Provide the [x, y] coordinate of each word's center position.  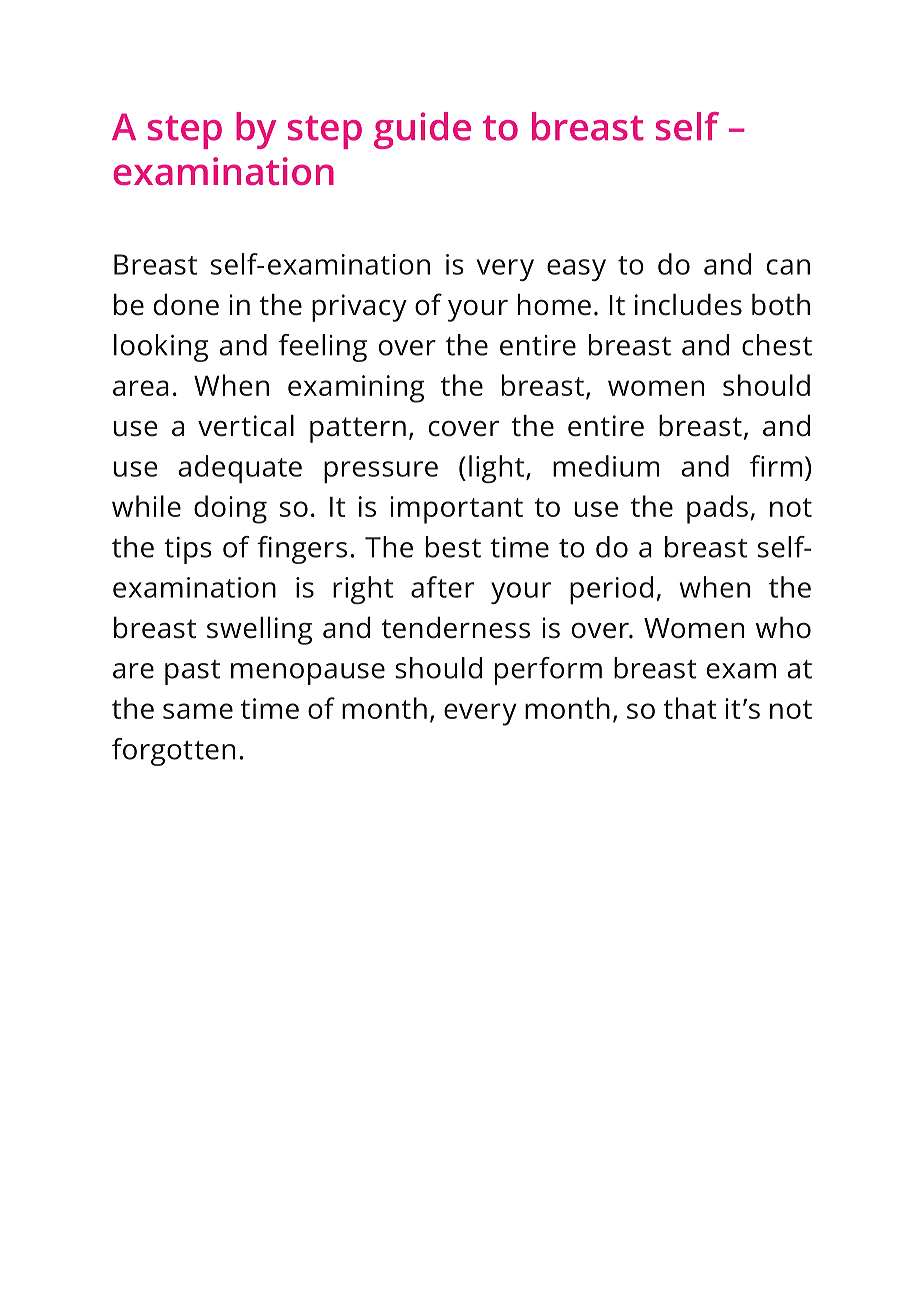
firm [776, 466]
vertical [246, 425]
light [496, 469]
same [198, 711]
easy [576, 270]
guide [422, 130]
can [788, 267]
